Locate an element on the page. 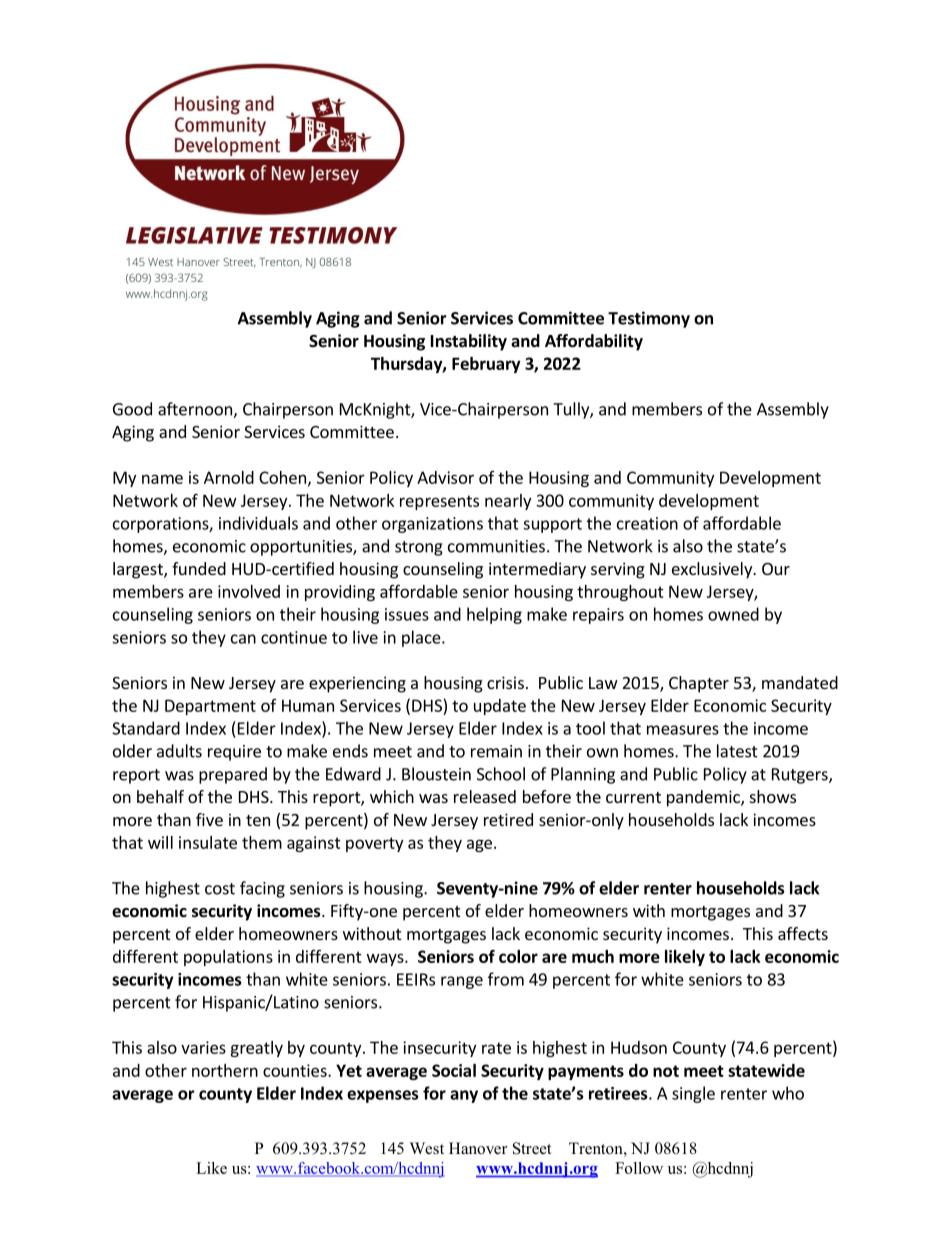 This document has width=952, height=1233. require is located at coordinates (234, 753).
